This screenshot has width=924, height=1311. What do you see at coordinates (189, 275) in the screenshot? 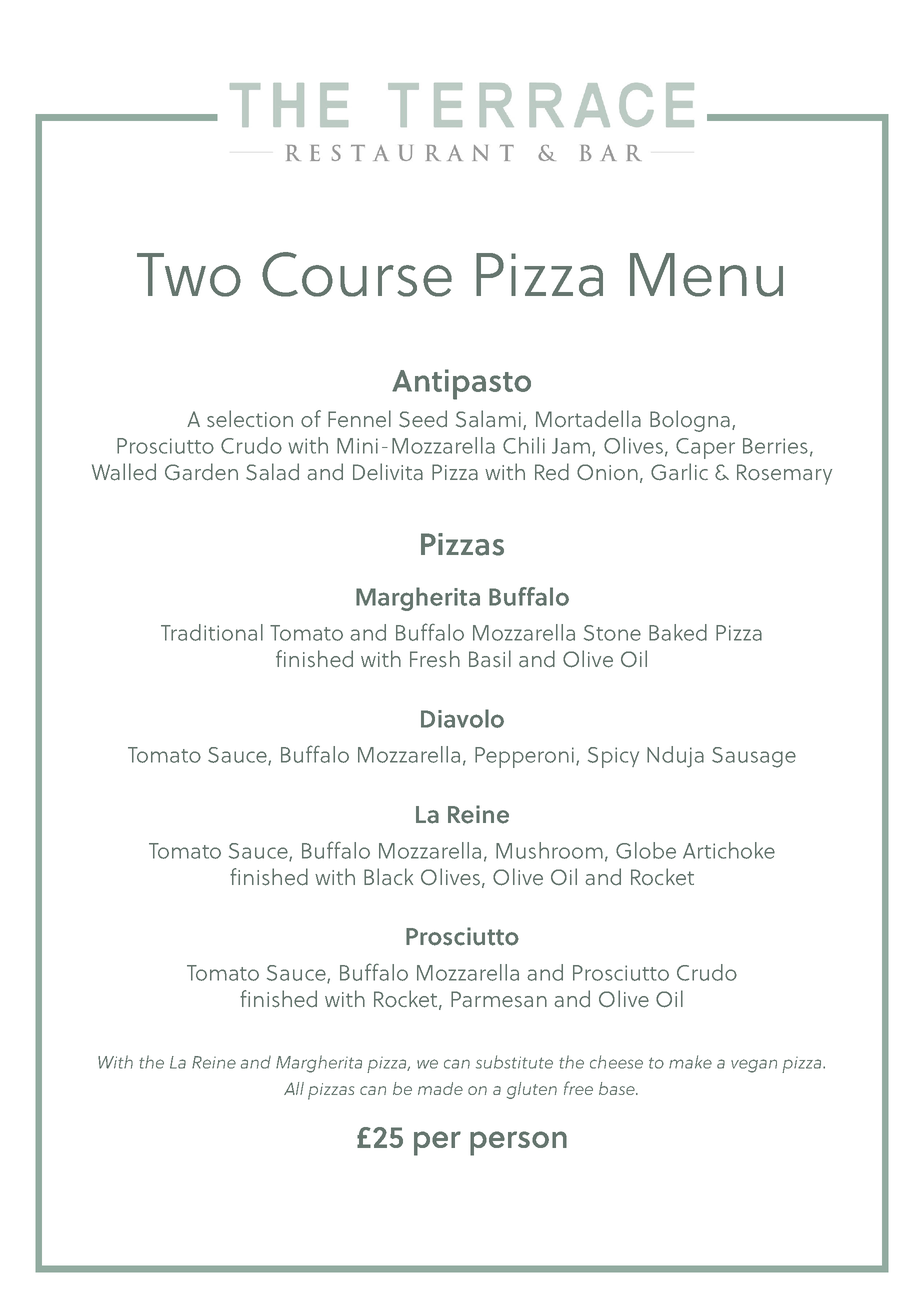
I see `Two` at bounding box center [189, 275].
